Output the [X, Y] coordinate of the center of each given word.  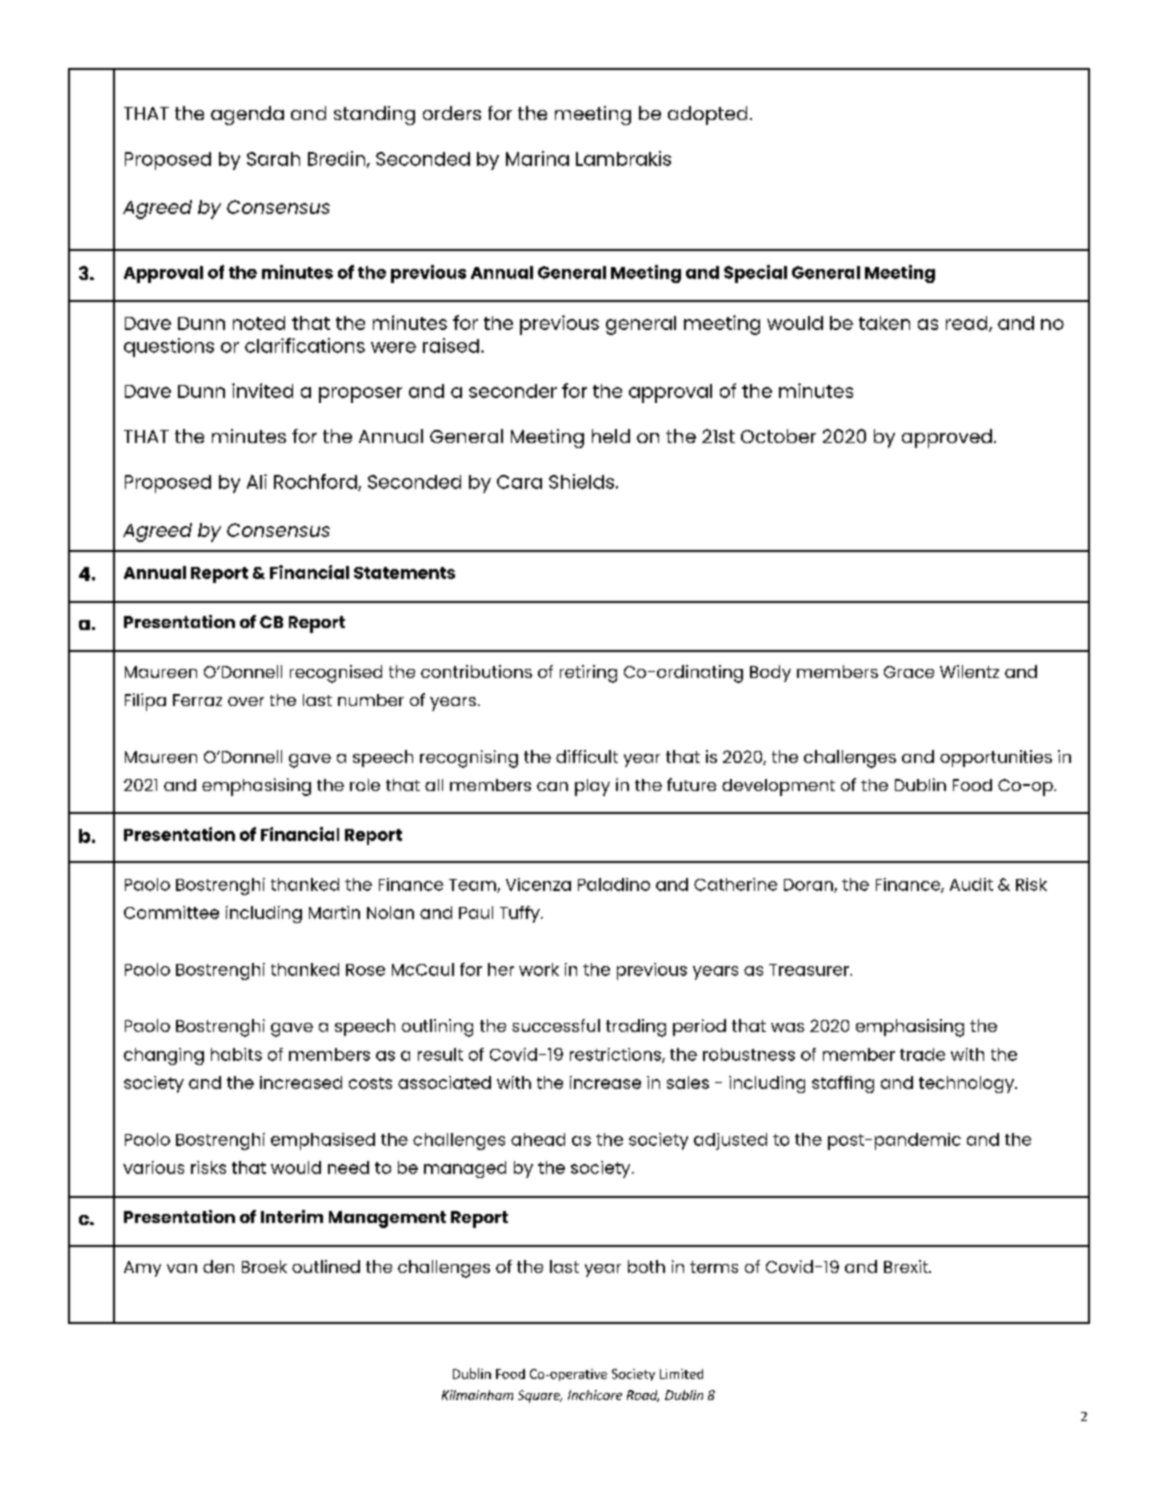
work [539, 969]
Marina [537, 158]
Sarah [273, 159]
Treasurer [810, 970]
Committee [171, 912]
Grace [909, 672]
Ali [257, 481]
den [218, 1266]
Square [540, 1396]
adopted [707, 115]
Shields [583, 481]
